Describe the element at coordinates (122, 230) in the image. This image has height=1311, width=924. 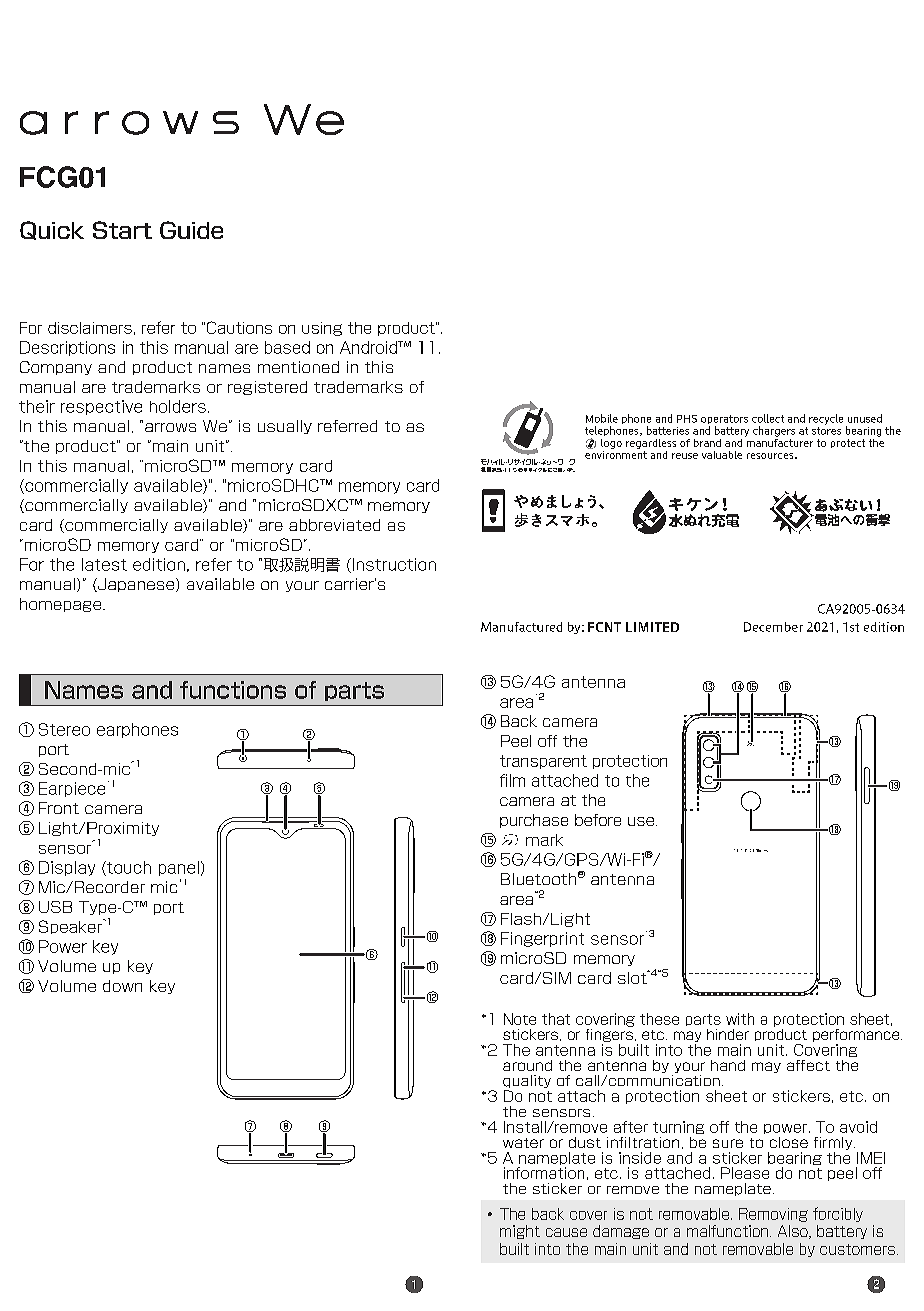
I see `Start` at that location.
